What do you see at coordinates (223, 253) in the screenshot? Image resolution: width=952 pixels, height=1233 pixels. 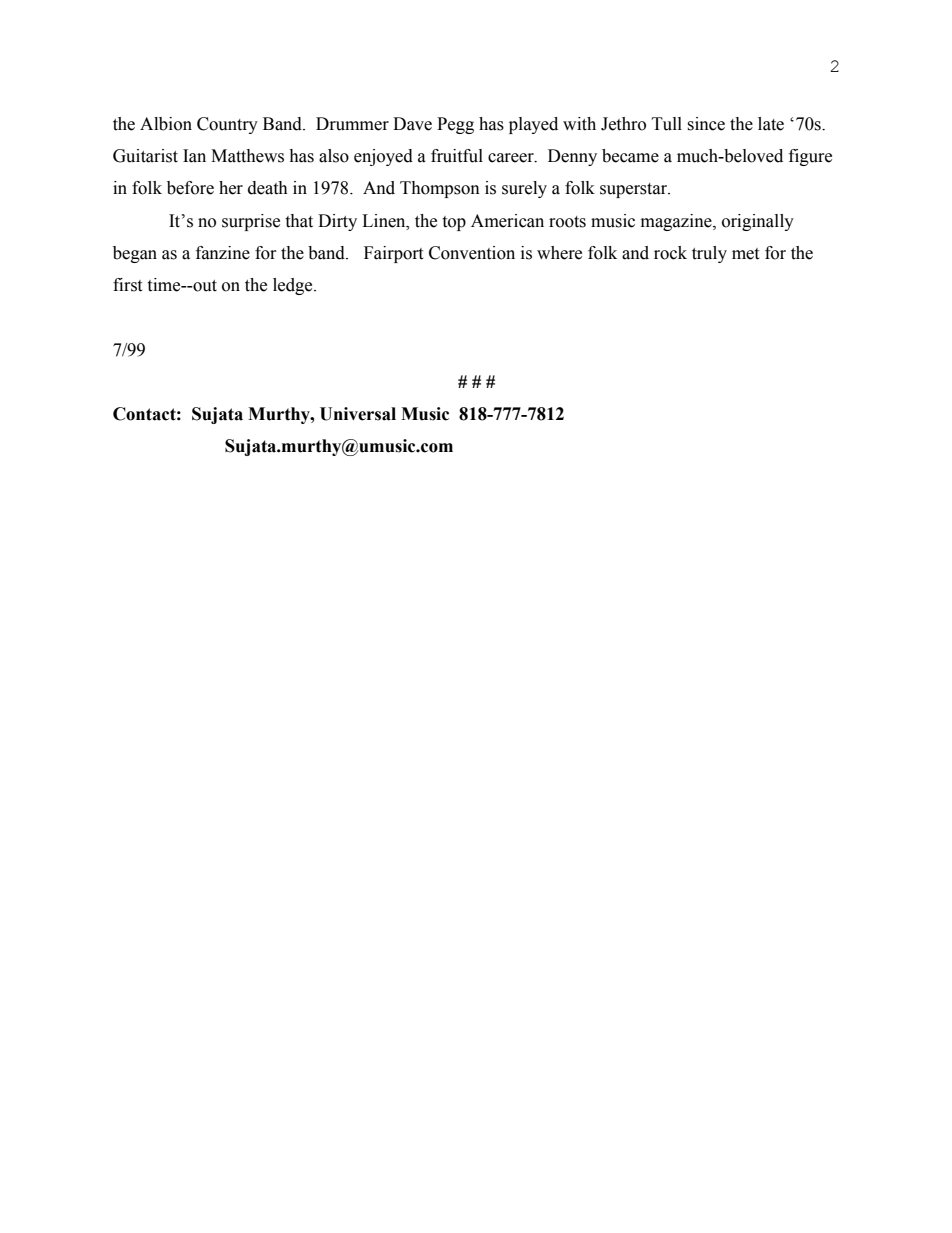 I see `fanzine` at bounding box center [223, 253].
